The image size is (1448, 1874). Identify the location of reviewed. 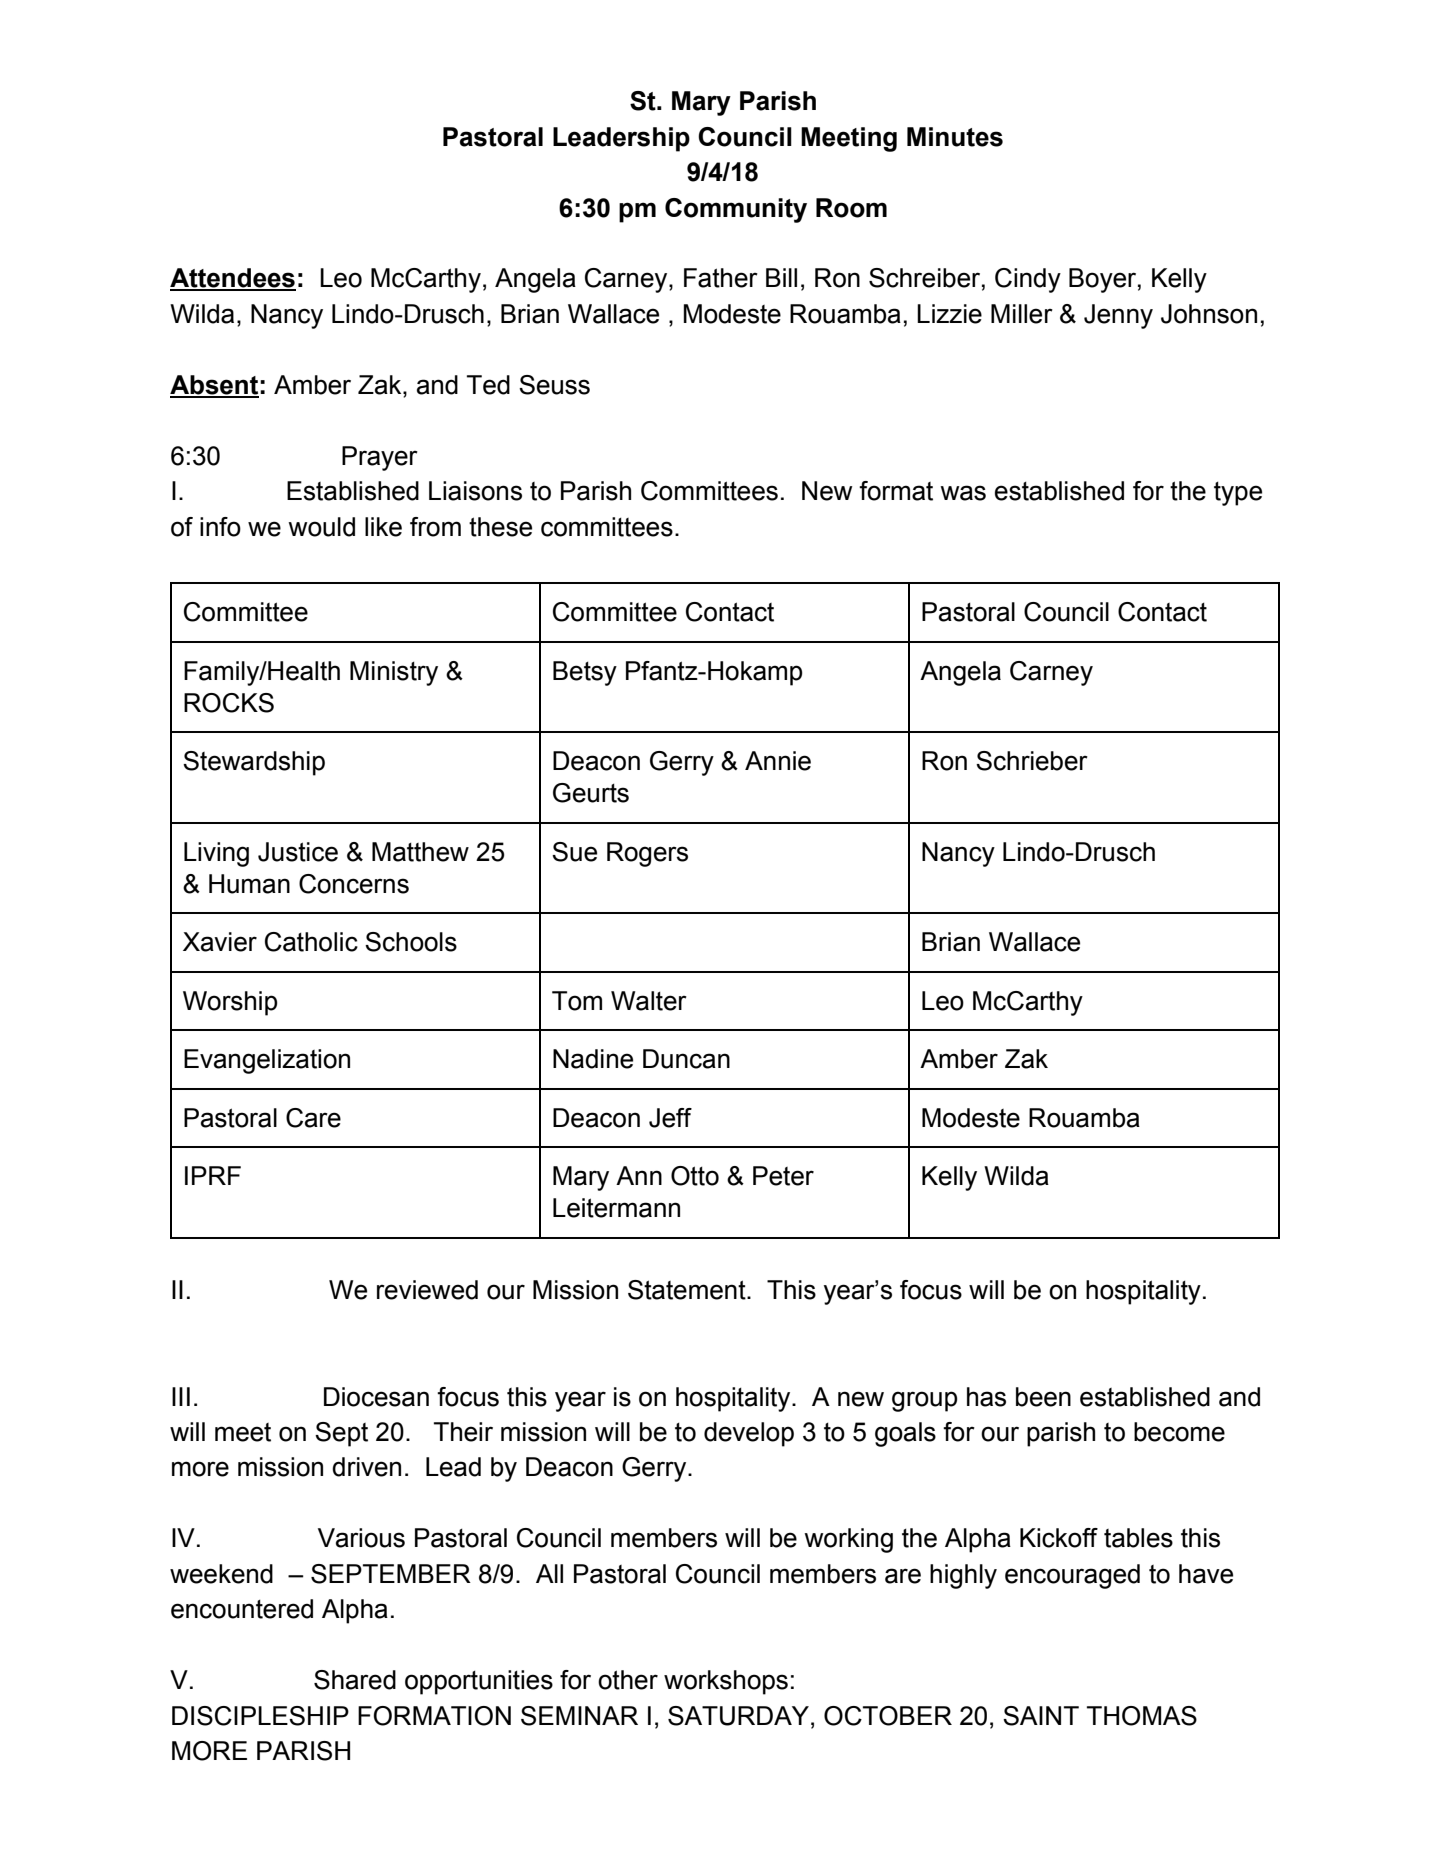
(427, 1290).
